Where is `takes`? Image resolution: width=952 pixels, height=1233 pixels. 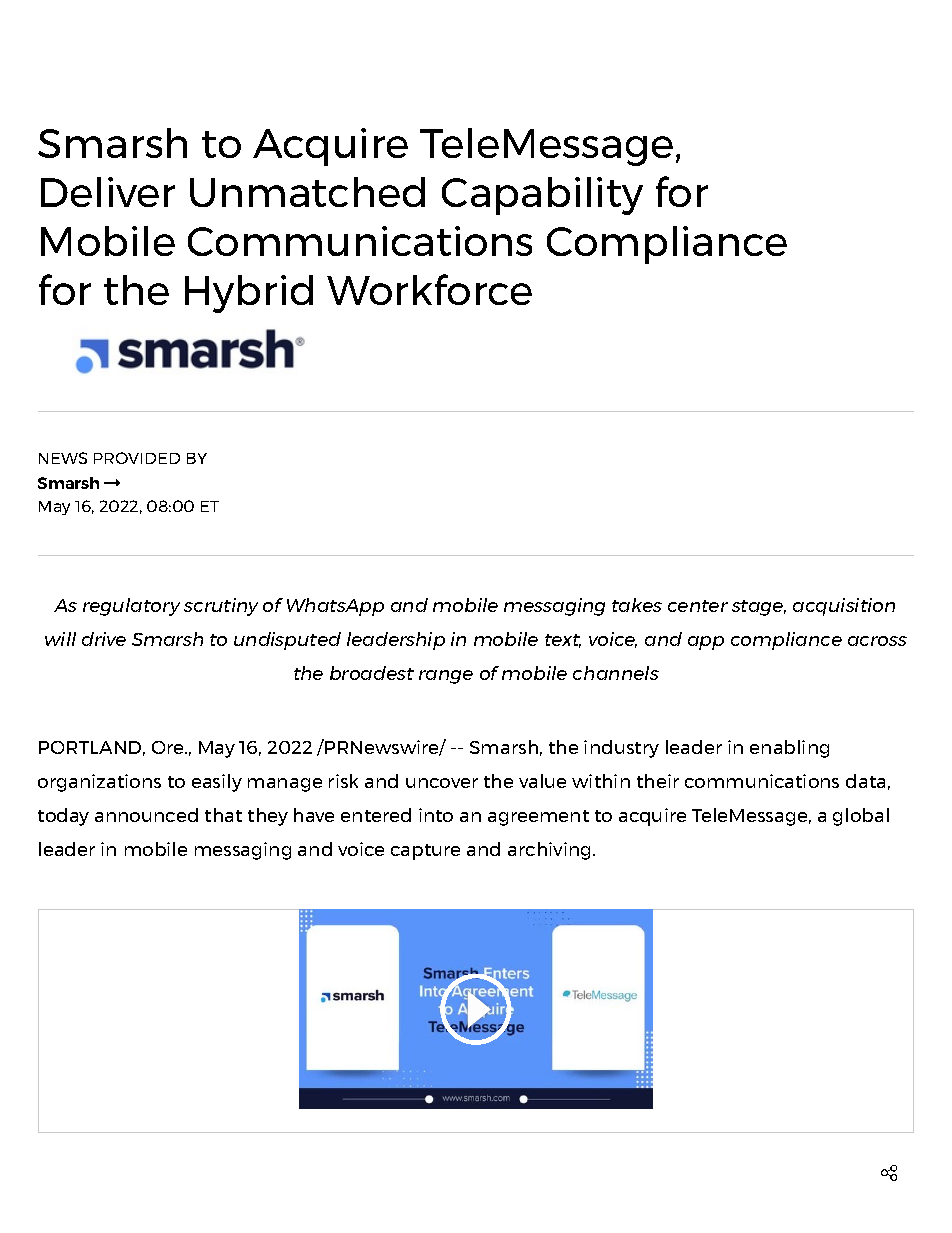 takes is located at coordinates (637, 605).
